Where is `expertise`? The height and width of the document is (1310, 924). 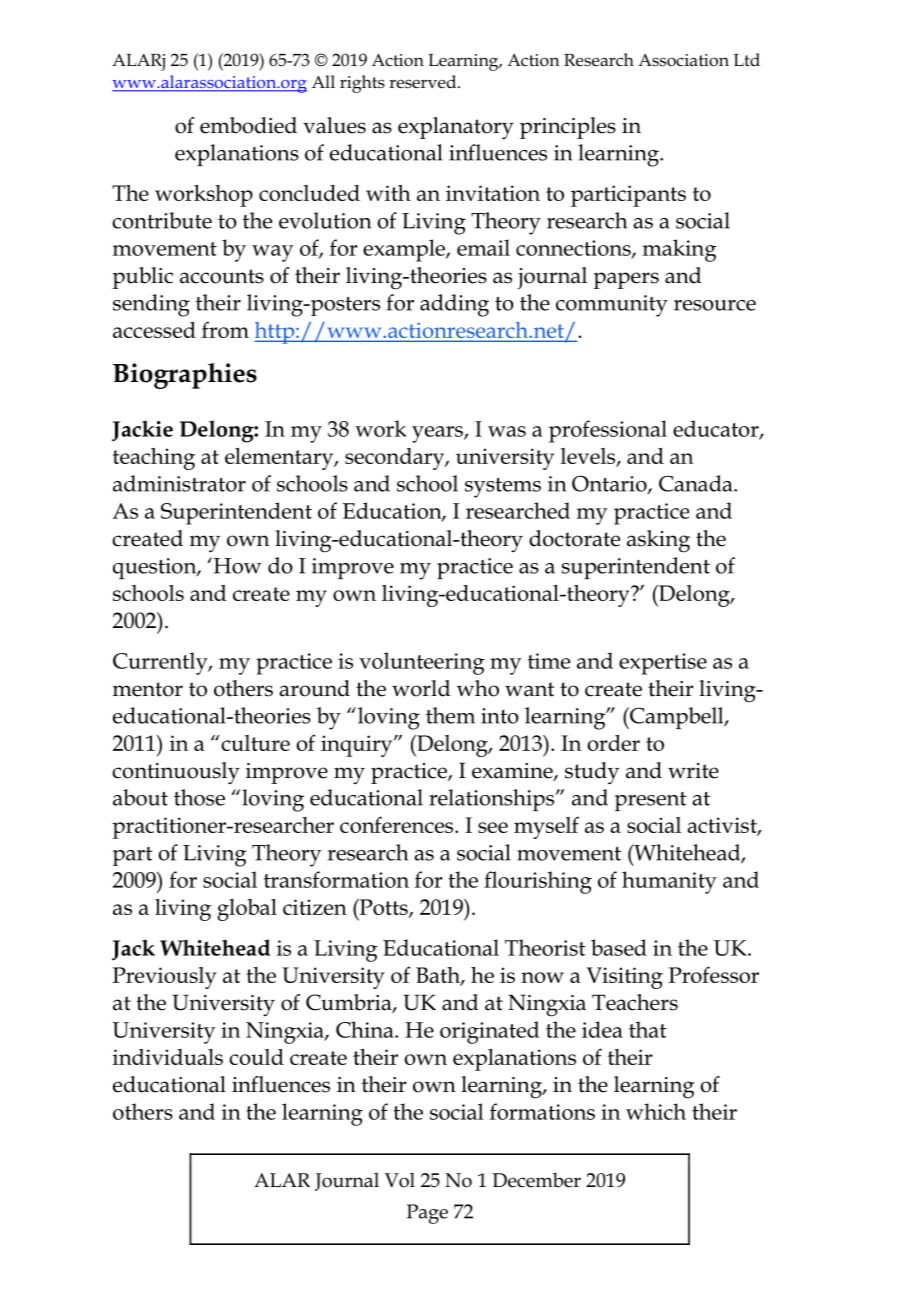
expertise is located at coordinates (663, 664).
